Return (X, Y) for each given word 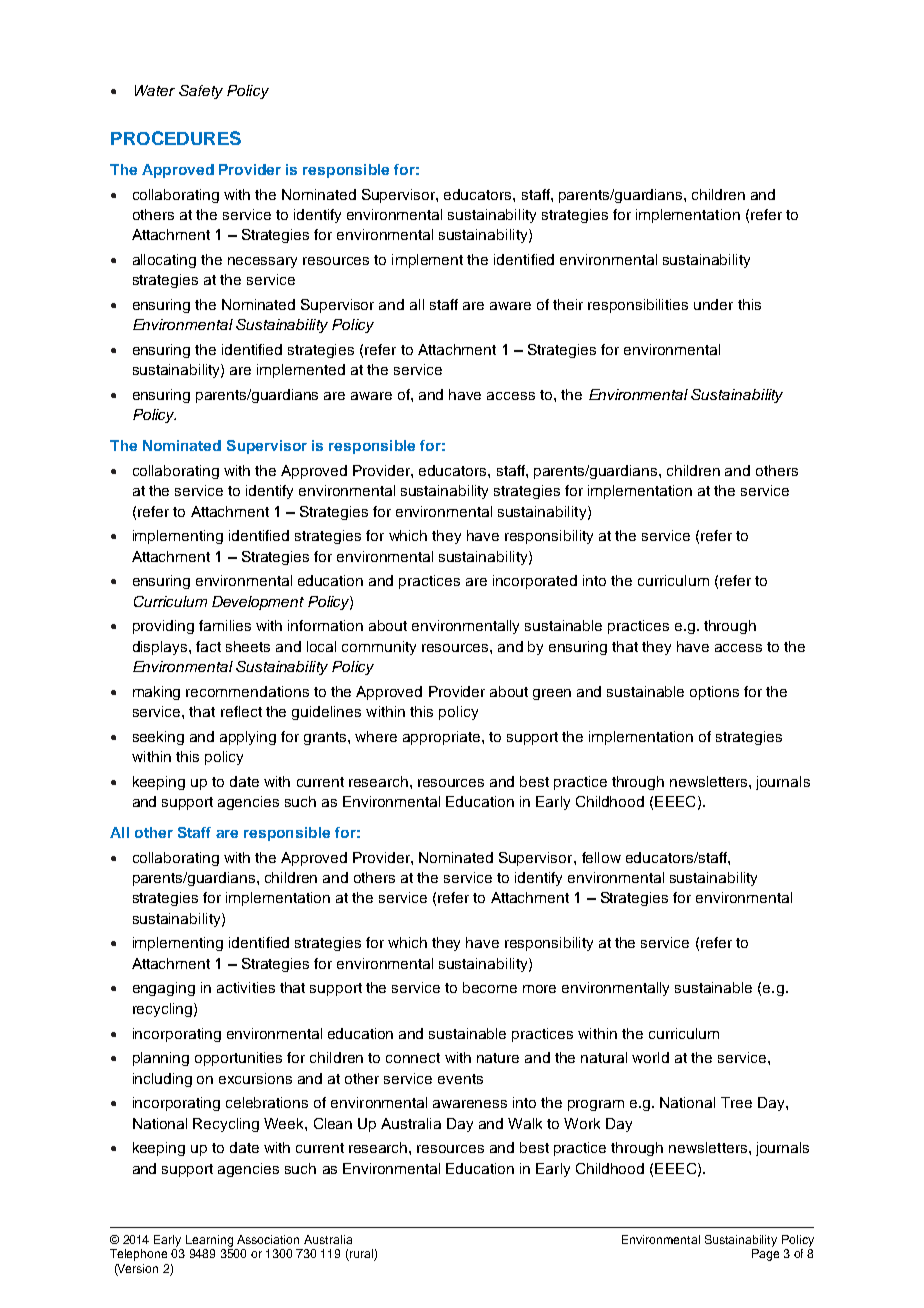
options (714, 693)
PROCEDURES (176, 138)
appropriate (443, 738)
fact (208, 646)
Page (765, 1255)
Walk (525, 1123)
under (713, 304)
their (568, 304)
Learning (209, 1241)
